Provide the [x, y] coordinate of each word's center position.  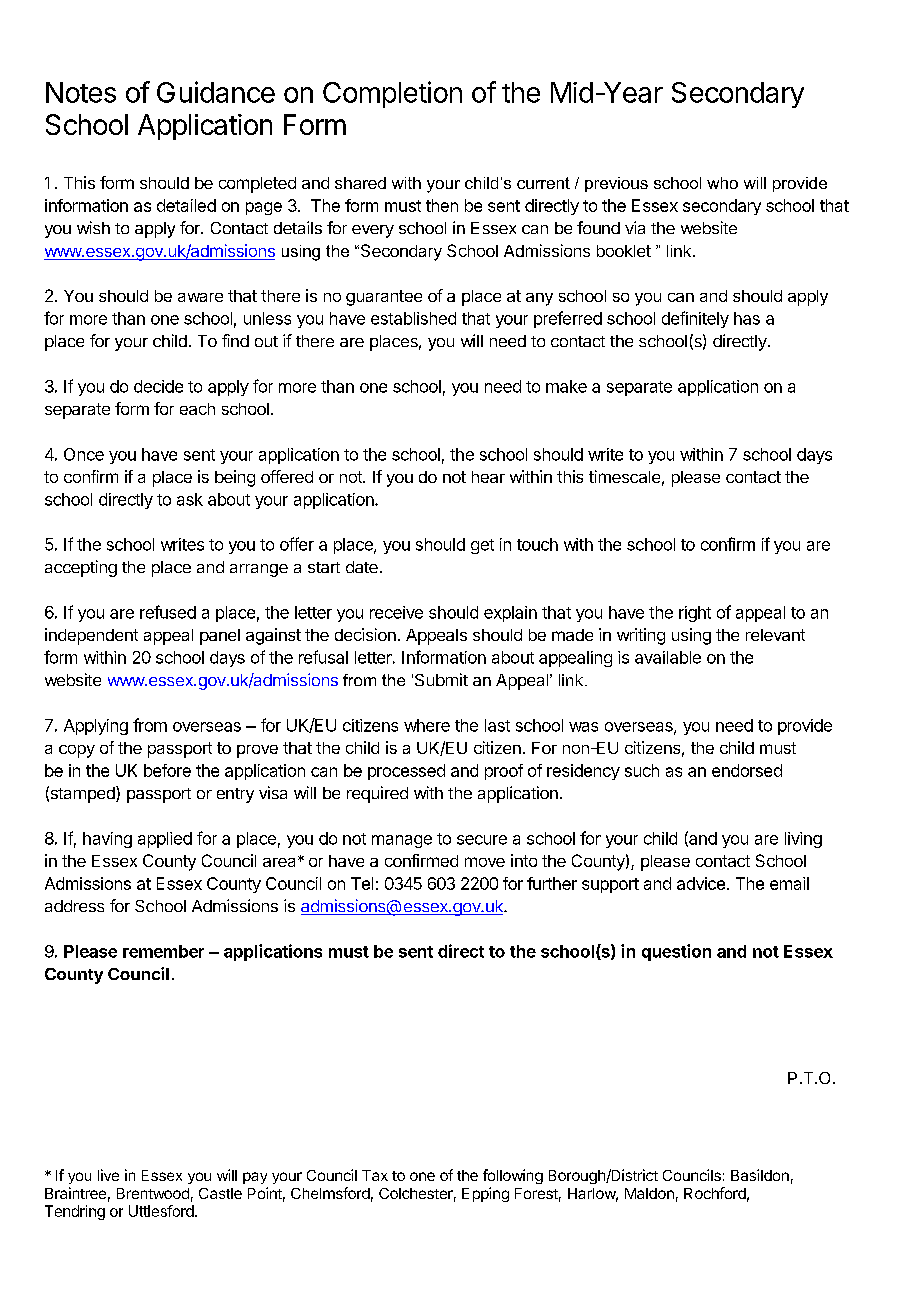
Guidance [216, 92]
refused [168, 612]
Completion [392, 94]
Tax [375, 1175]
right [695, 614]
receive [396, 612]
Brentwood [153, 1193]
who [722, 183]
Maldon [649, 1193]
